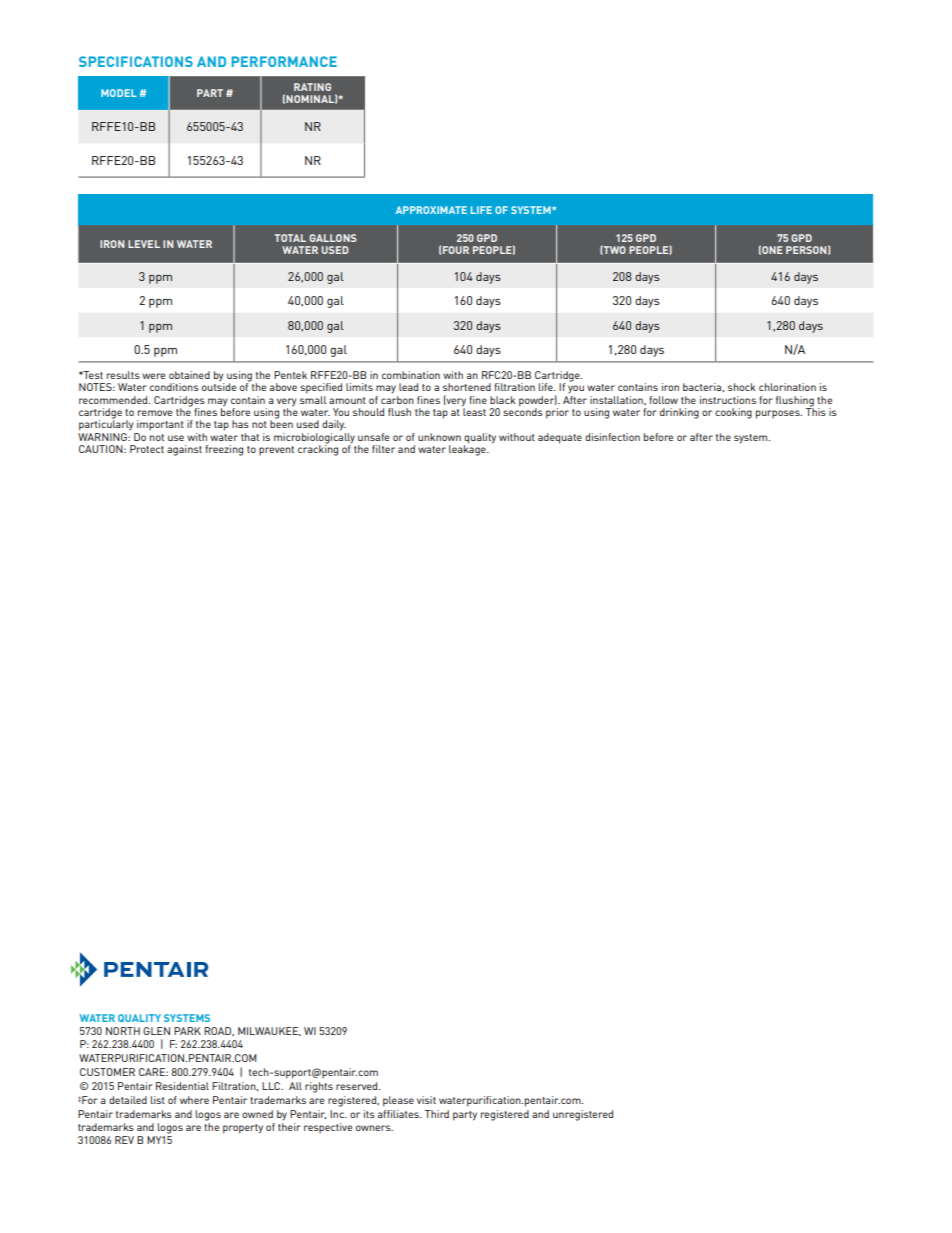  I want to click on MODEL, so click(119, 93).
